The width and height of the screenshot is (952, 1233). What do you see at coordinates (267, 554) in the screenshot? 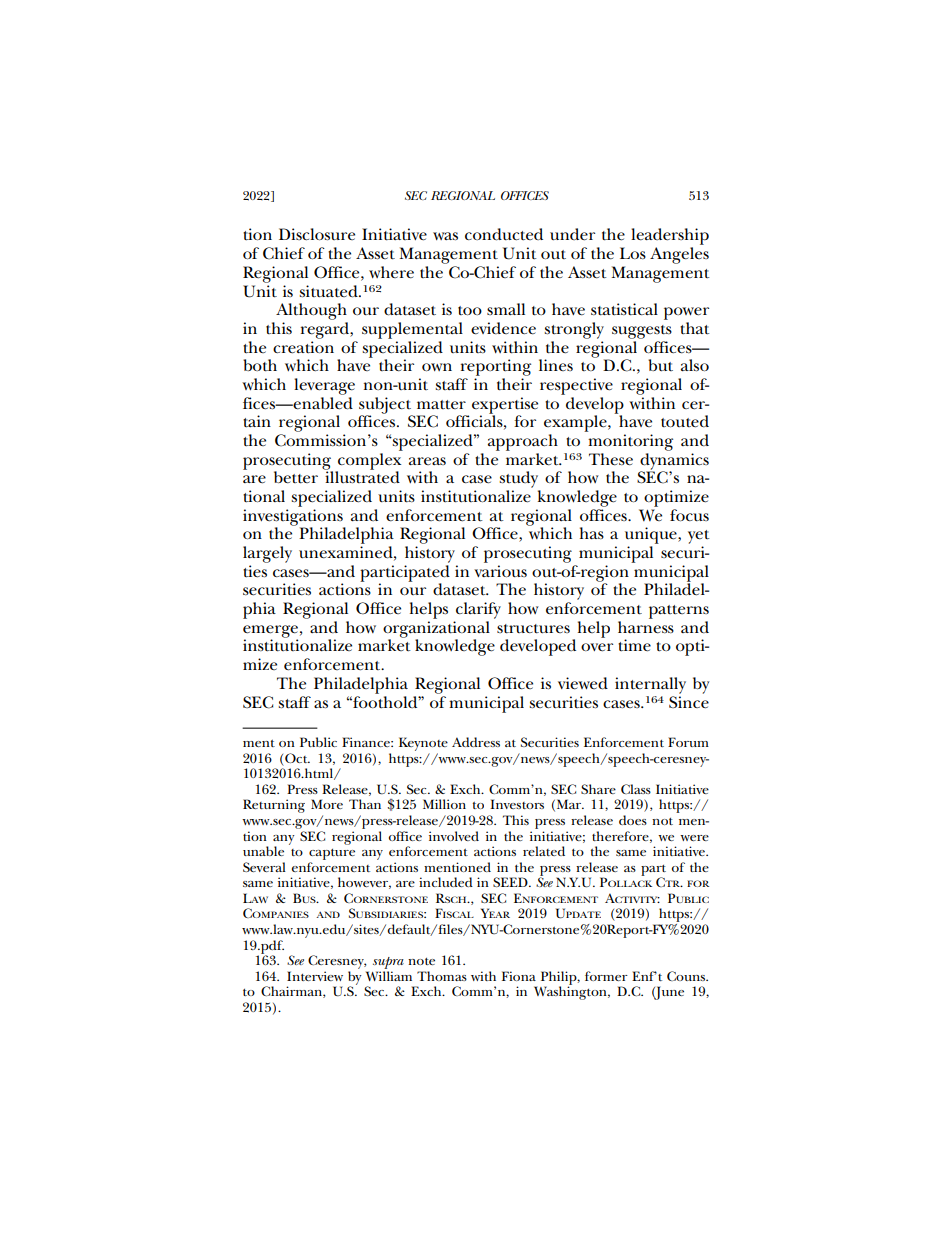
I see `largely` at bounding box center [267, 554].
